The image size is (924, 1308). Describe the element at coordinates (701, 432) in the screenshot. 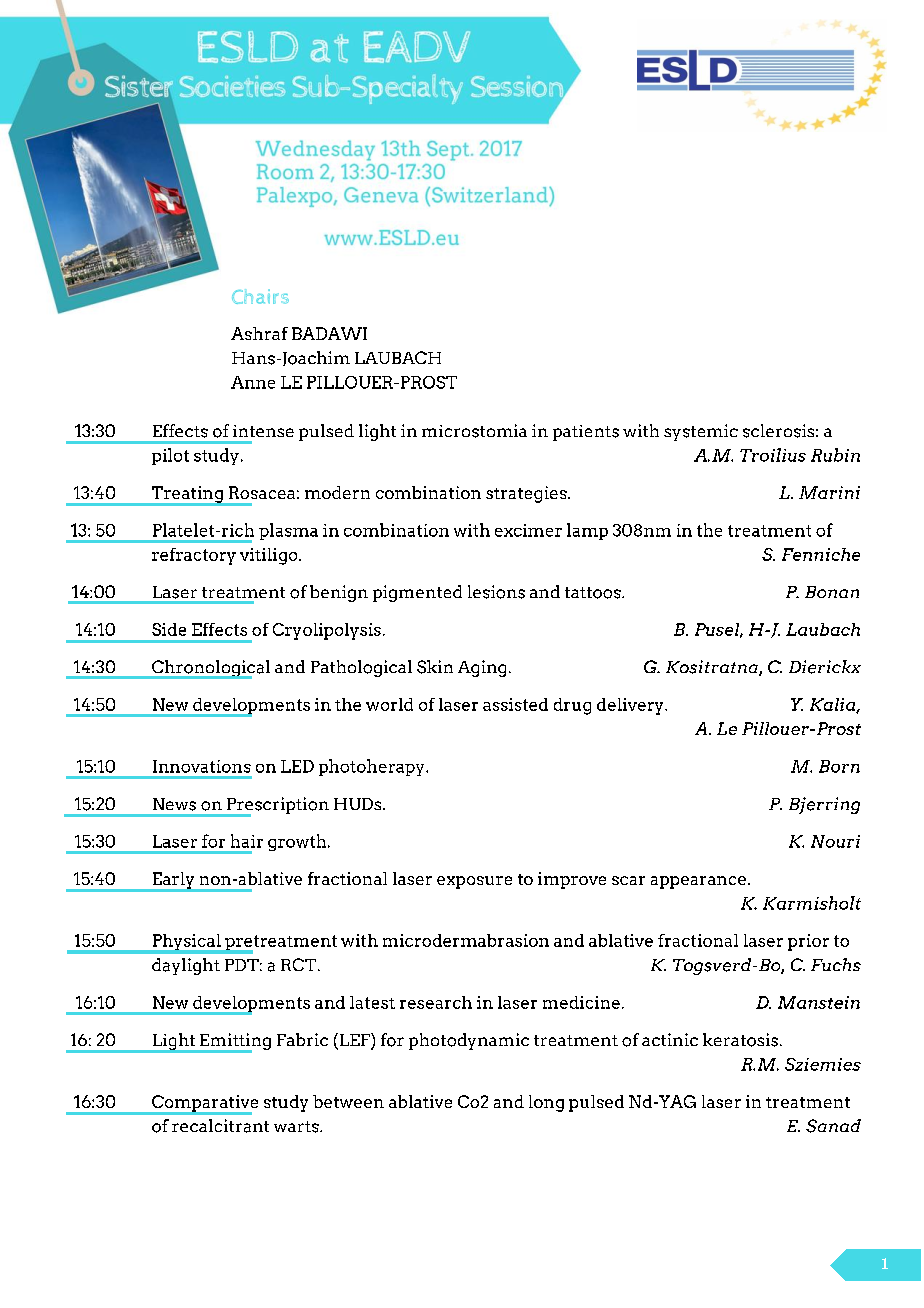

I see `systemic` at that location.
